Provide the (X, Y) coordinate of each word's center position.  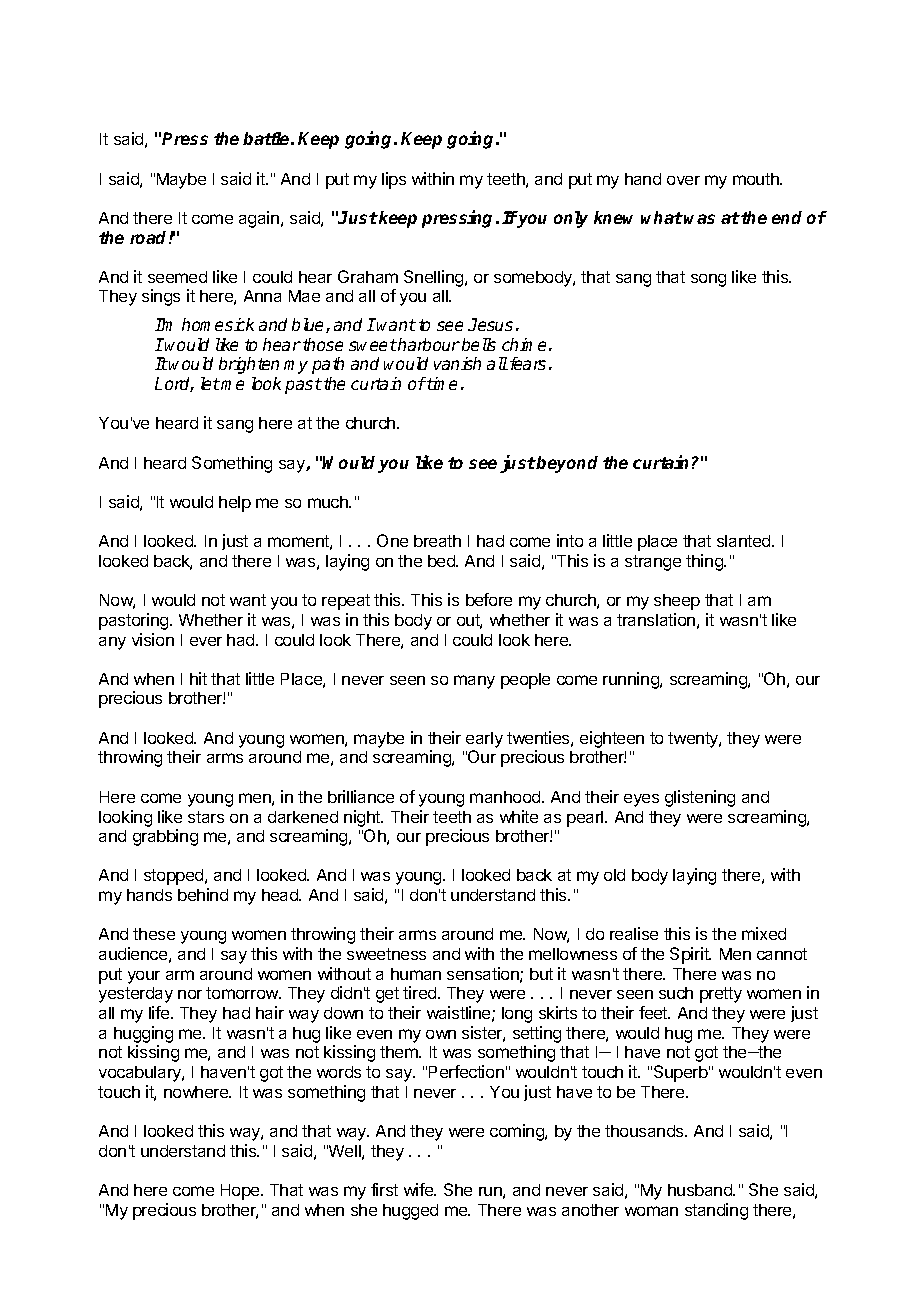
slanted (745, 541)
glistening (700, 798)
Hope (241, 1192)
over (683, 180)
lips (394, 180)
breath (437, 541)
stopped (175, 877)
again (259, 219)
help (235, 504)
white (519, 816)
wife (419, 1189)
